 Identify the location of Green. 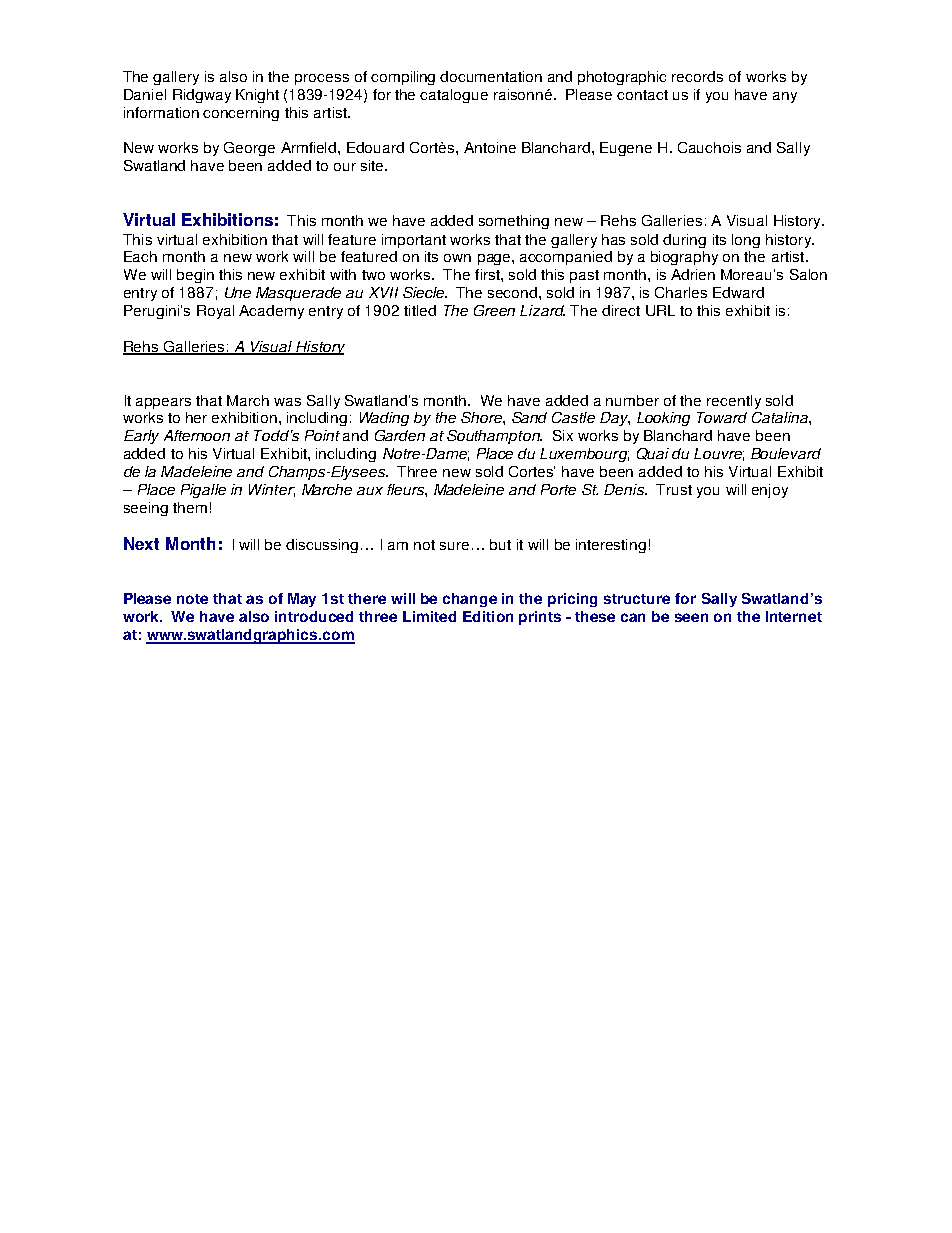
(494, 310).
